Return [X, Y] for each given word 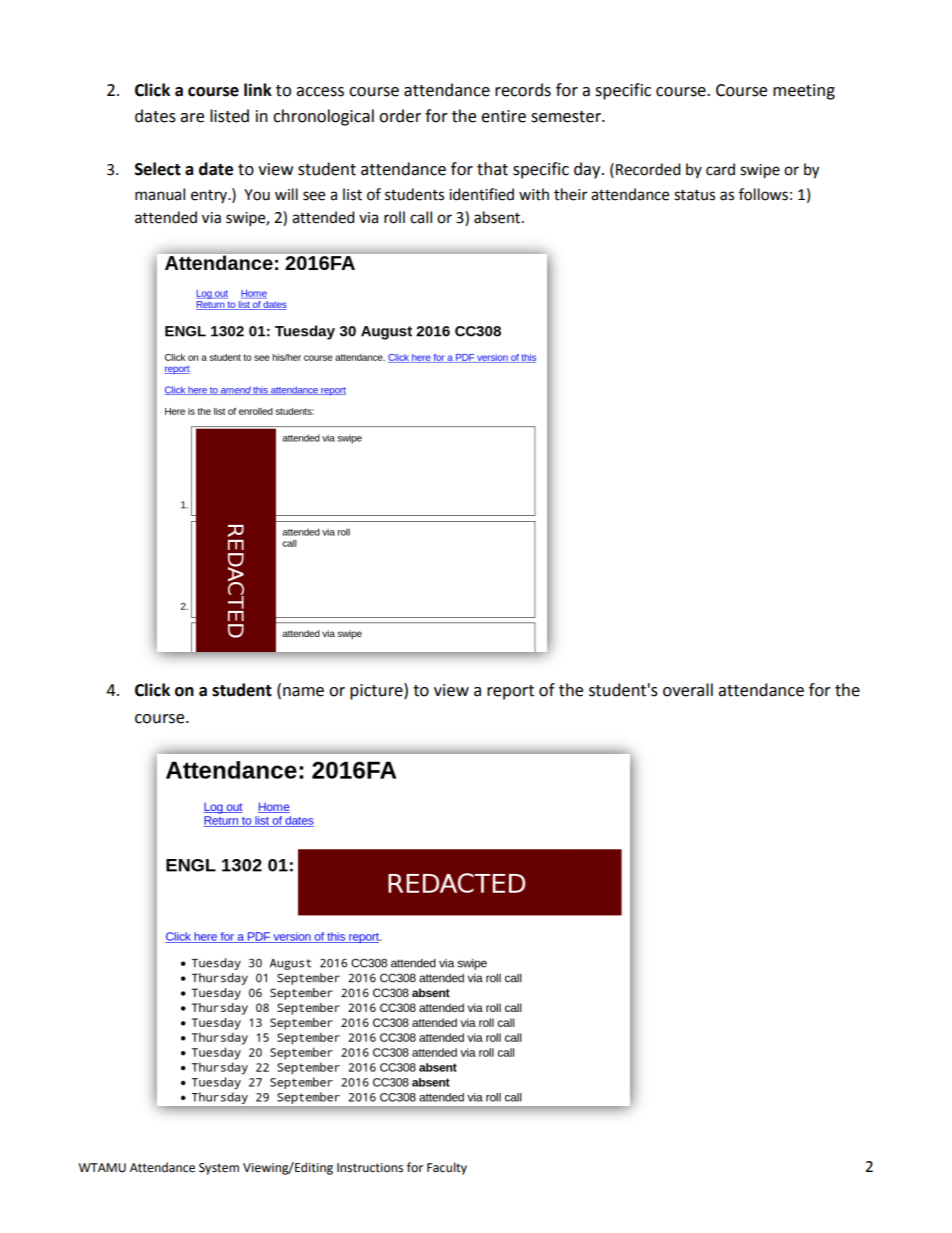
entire [503, 116]
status [694, 195]
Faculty [447, 1168]
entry [210, 196]
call [421, 217]
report [510, 692]
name [303, 692]
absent [498, 217]
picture [377, 691]
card [720, 169]
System [219, 1169]
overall [688, 690]
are [192, 118]
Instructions [370, 1168]
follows [763, 194]
